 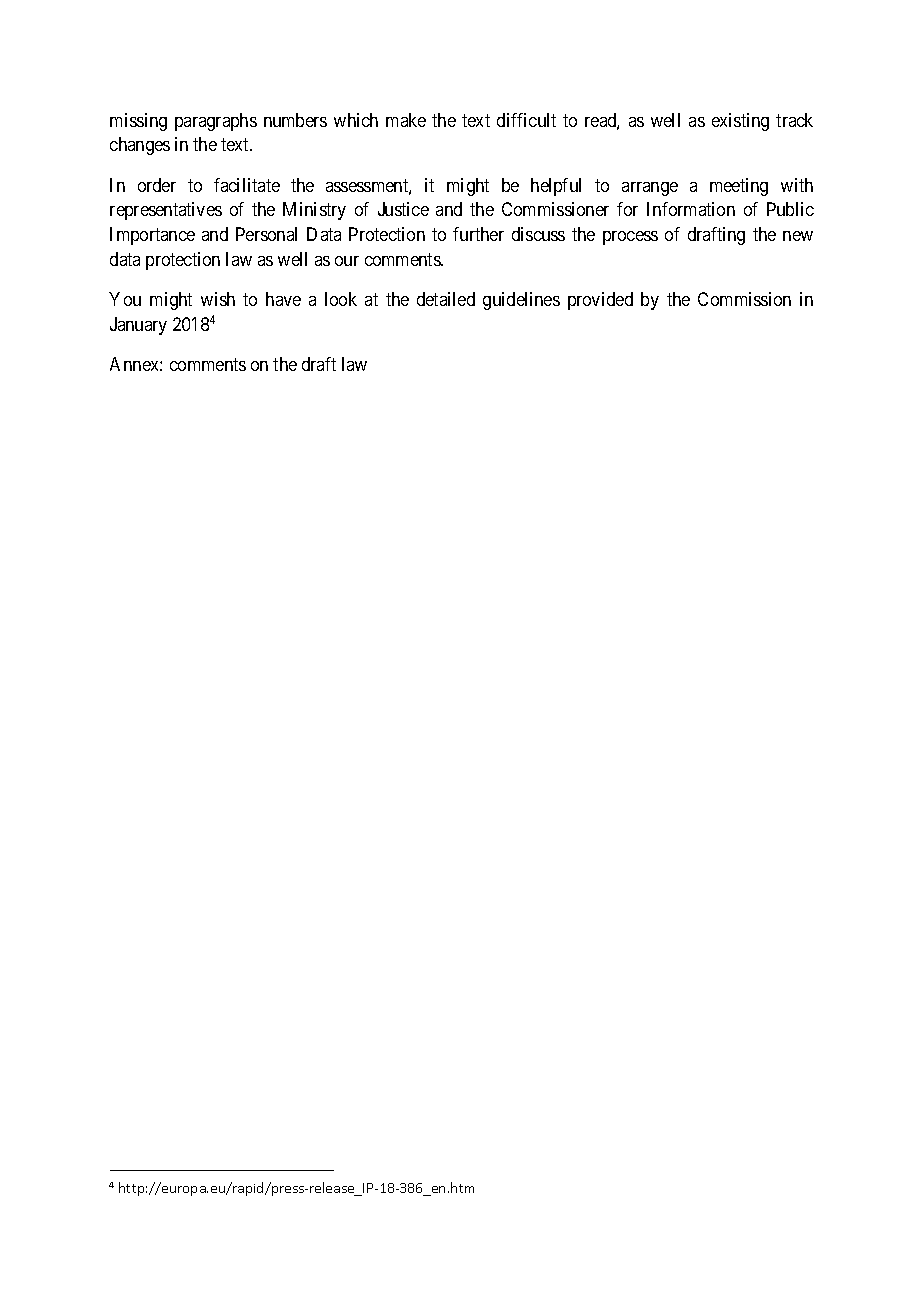 I want to click on Information, so click(x=691, y=209).
